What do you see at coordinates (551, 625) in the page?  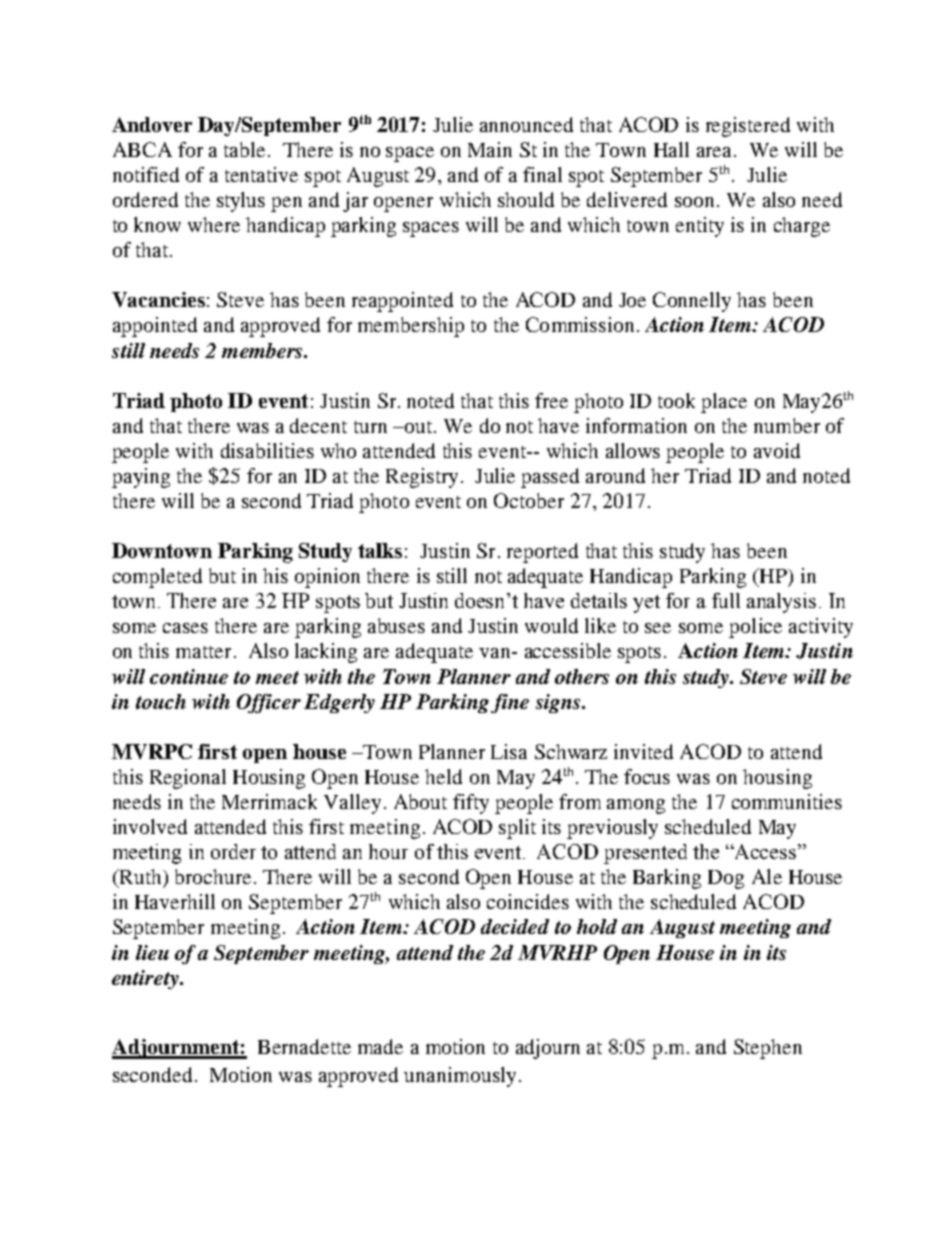 I see `would` at bounding box center [551, 625].
